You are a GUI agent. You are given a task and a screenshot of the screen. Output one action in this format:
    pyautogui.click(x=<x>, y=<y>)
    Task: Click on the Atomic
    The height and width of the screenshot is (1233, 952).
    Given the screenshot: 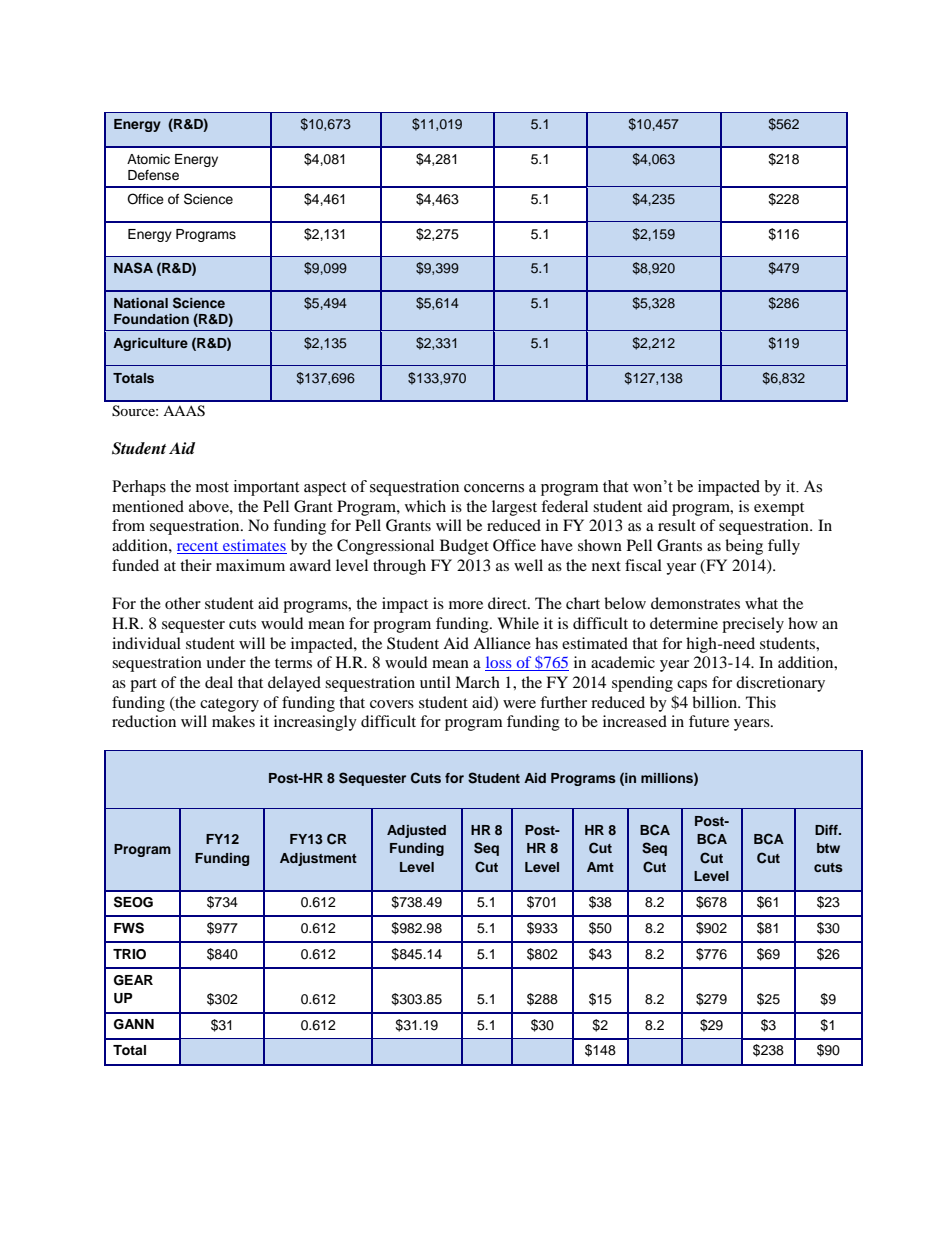 What is the action you would take?
    pyautogui.click(x=148, y=159)
